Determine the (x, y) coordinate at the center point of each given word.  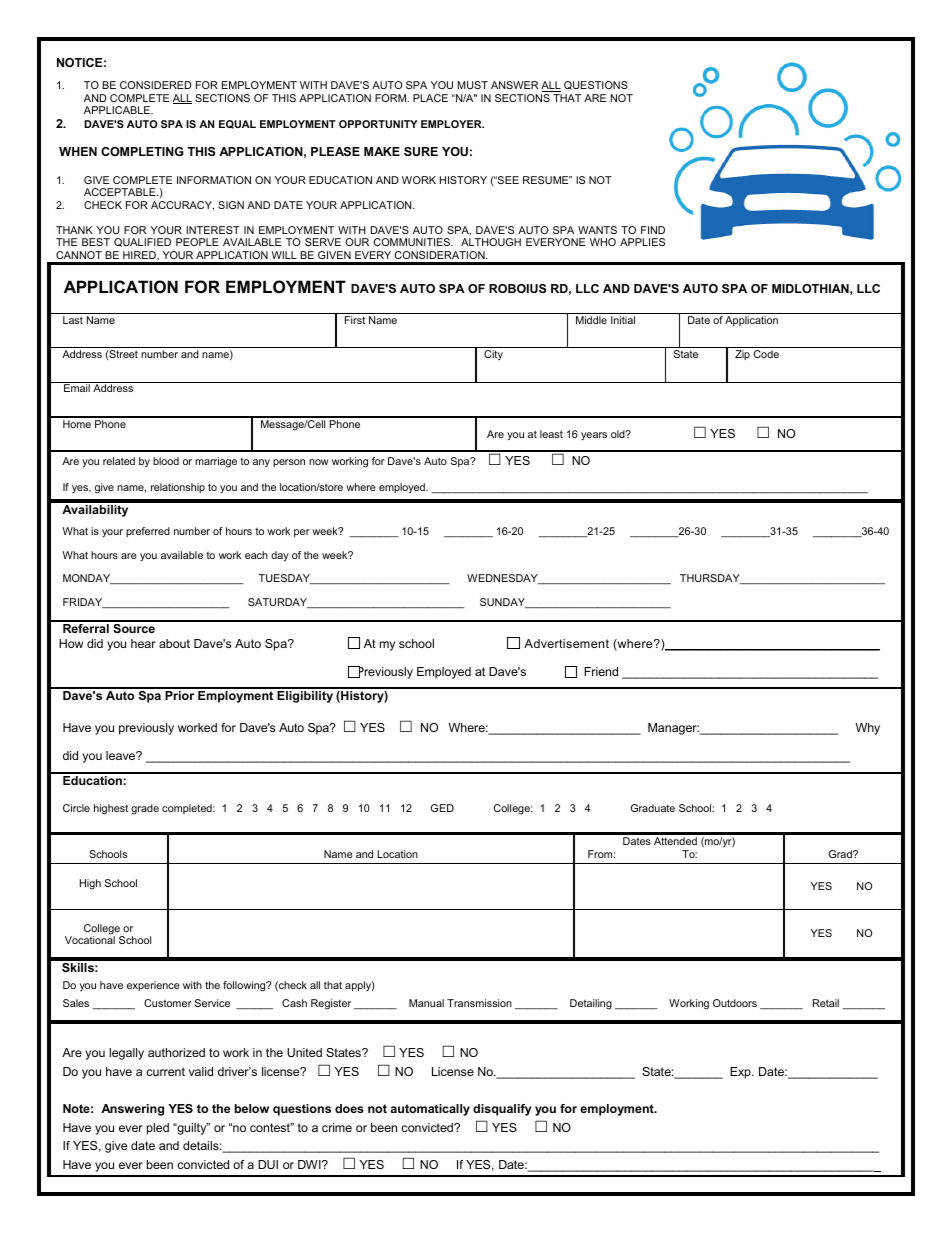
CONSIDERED (156, 85)
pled (158, 1129)
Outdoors (735, 1003)
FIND (653, 230)
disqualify (502, 1110)
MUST (472, 85)
